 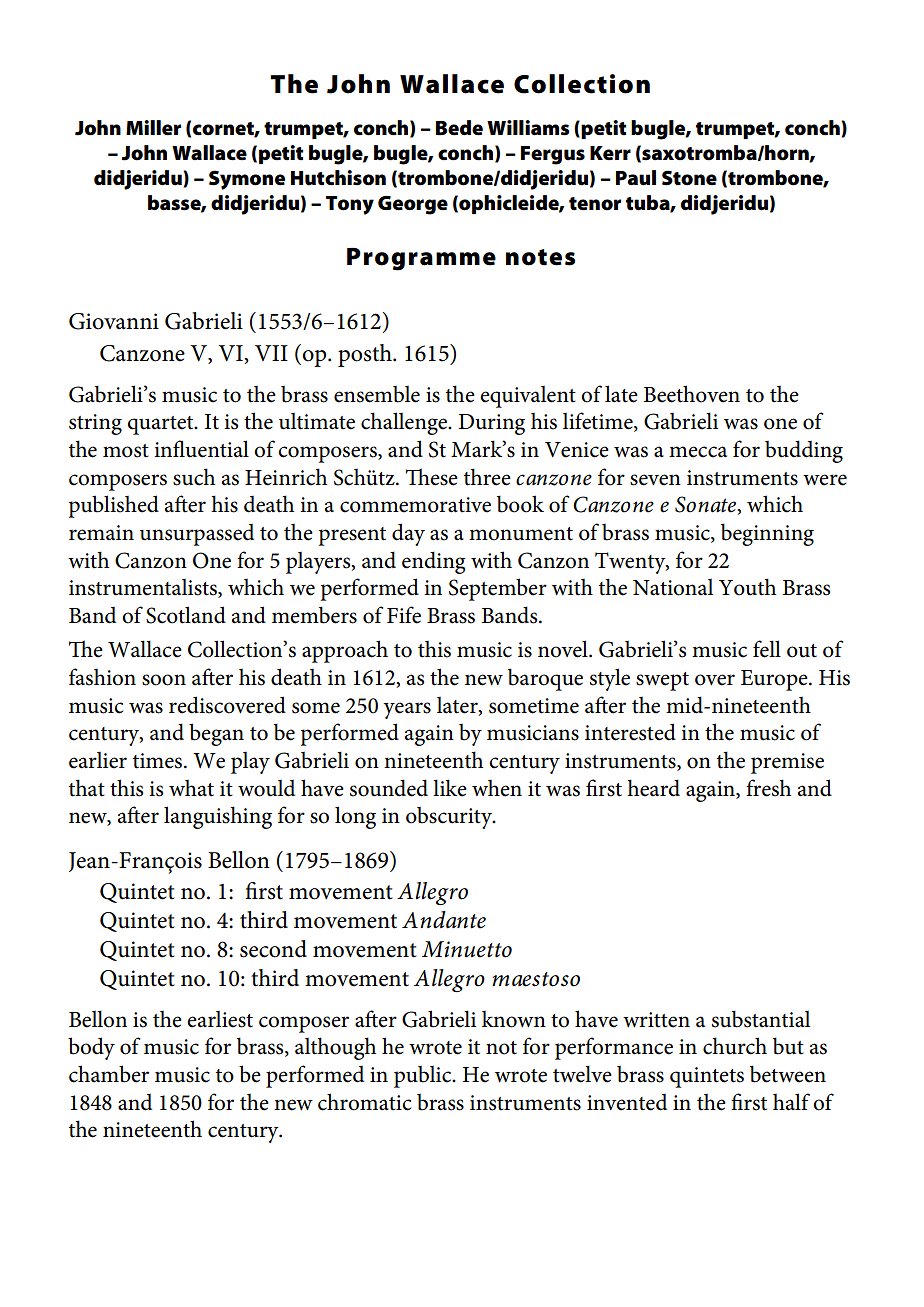 What do you see at coordinates (768, 788) in the screenshot?
I see `fresh` at bounding box center [768, 788].
